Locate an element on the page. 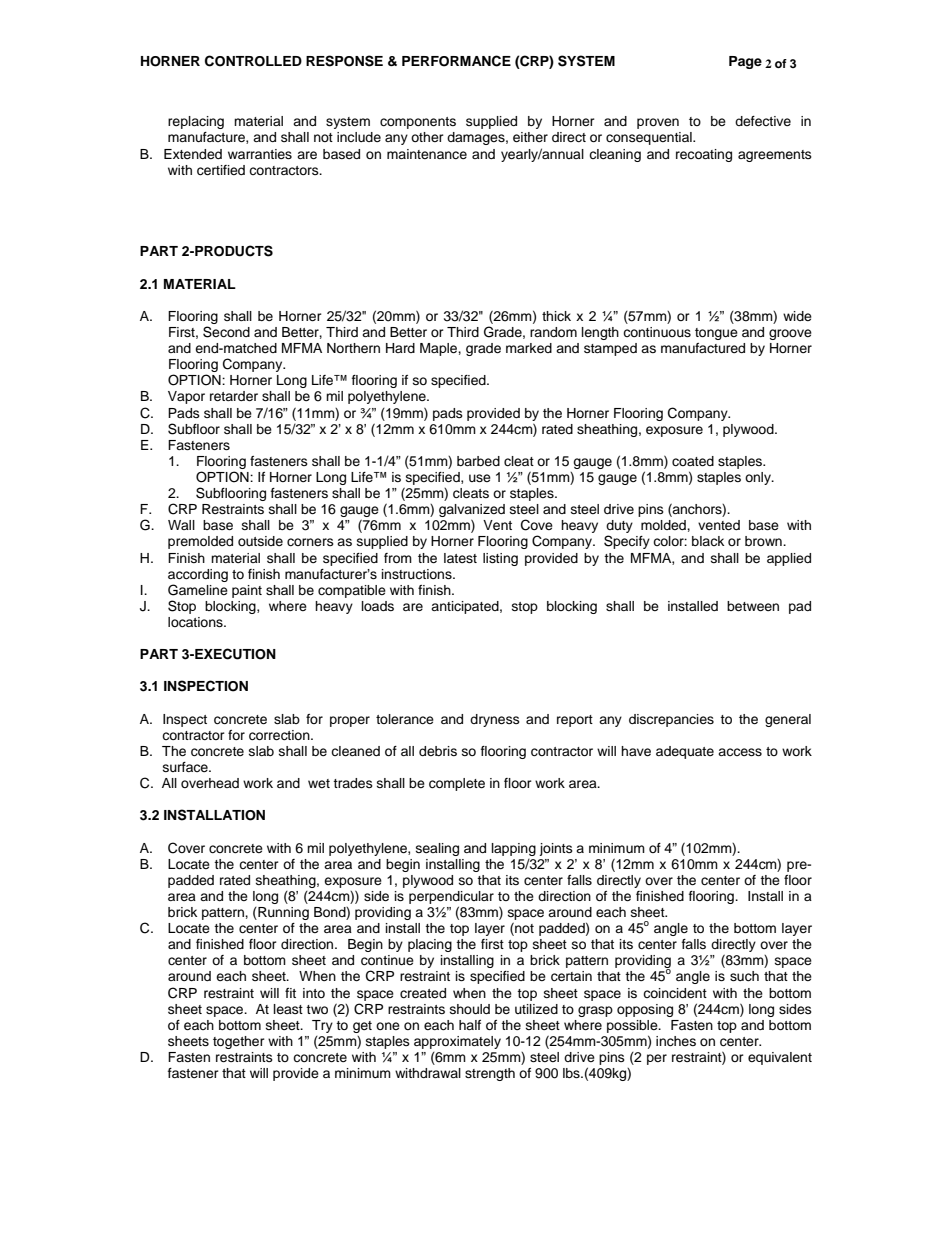 The image size is (952, 1233). together is located at coordinates (239, 1042).
